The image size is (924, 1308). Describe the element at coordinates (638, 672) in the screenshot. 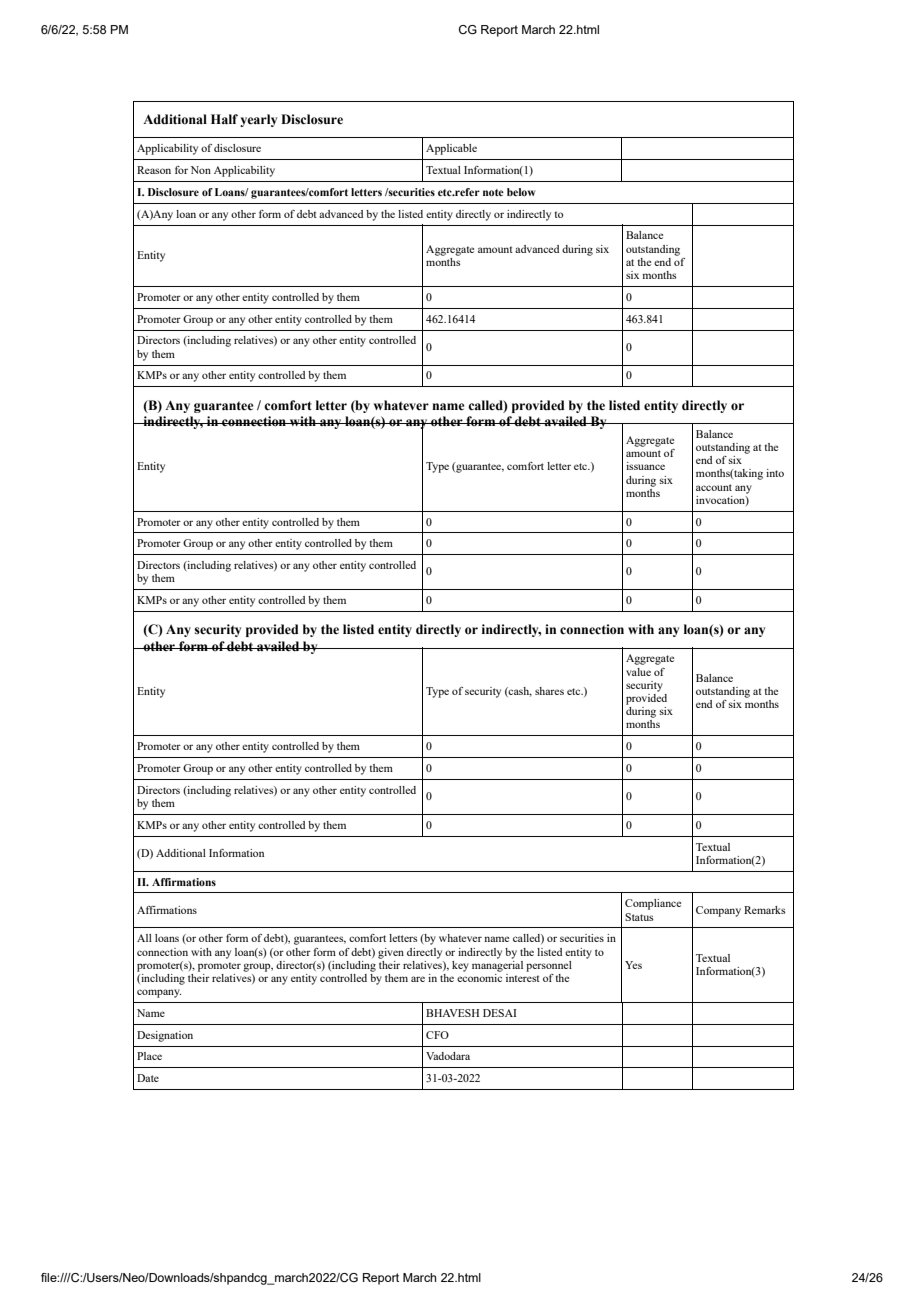

I see `value` at that location.
